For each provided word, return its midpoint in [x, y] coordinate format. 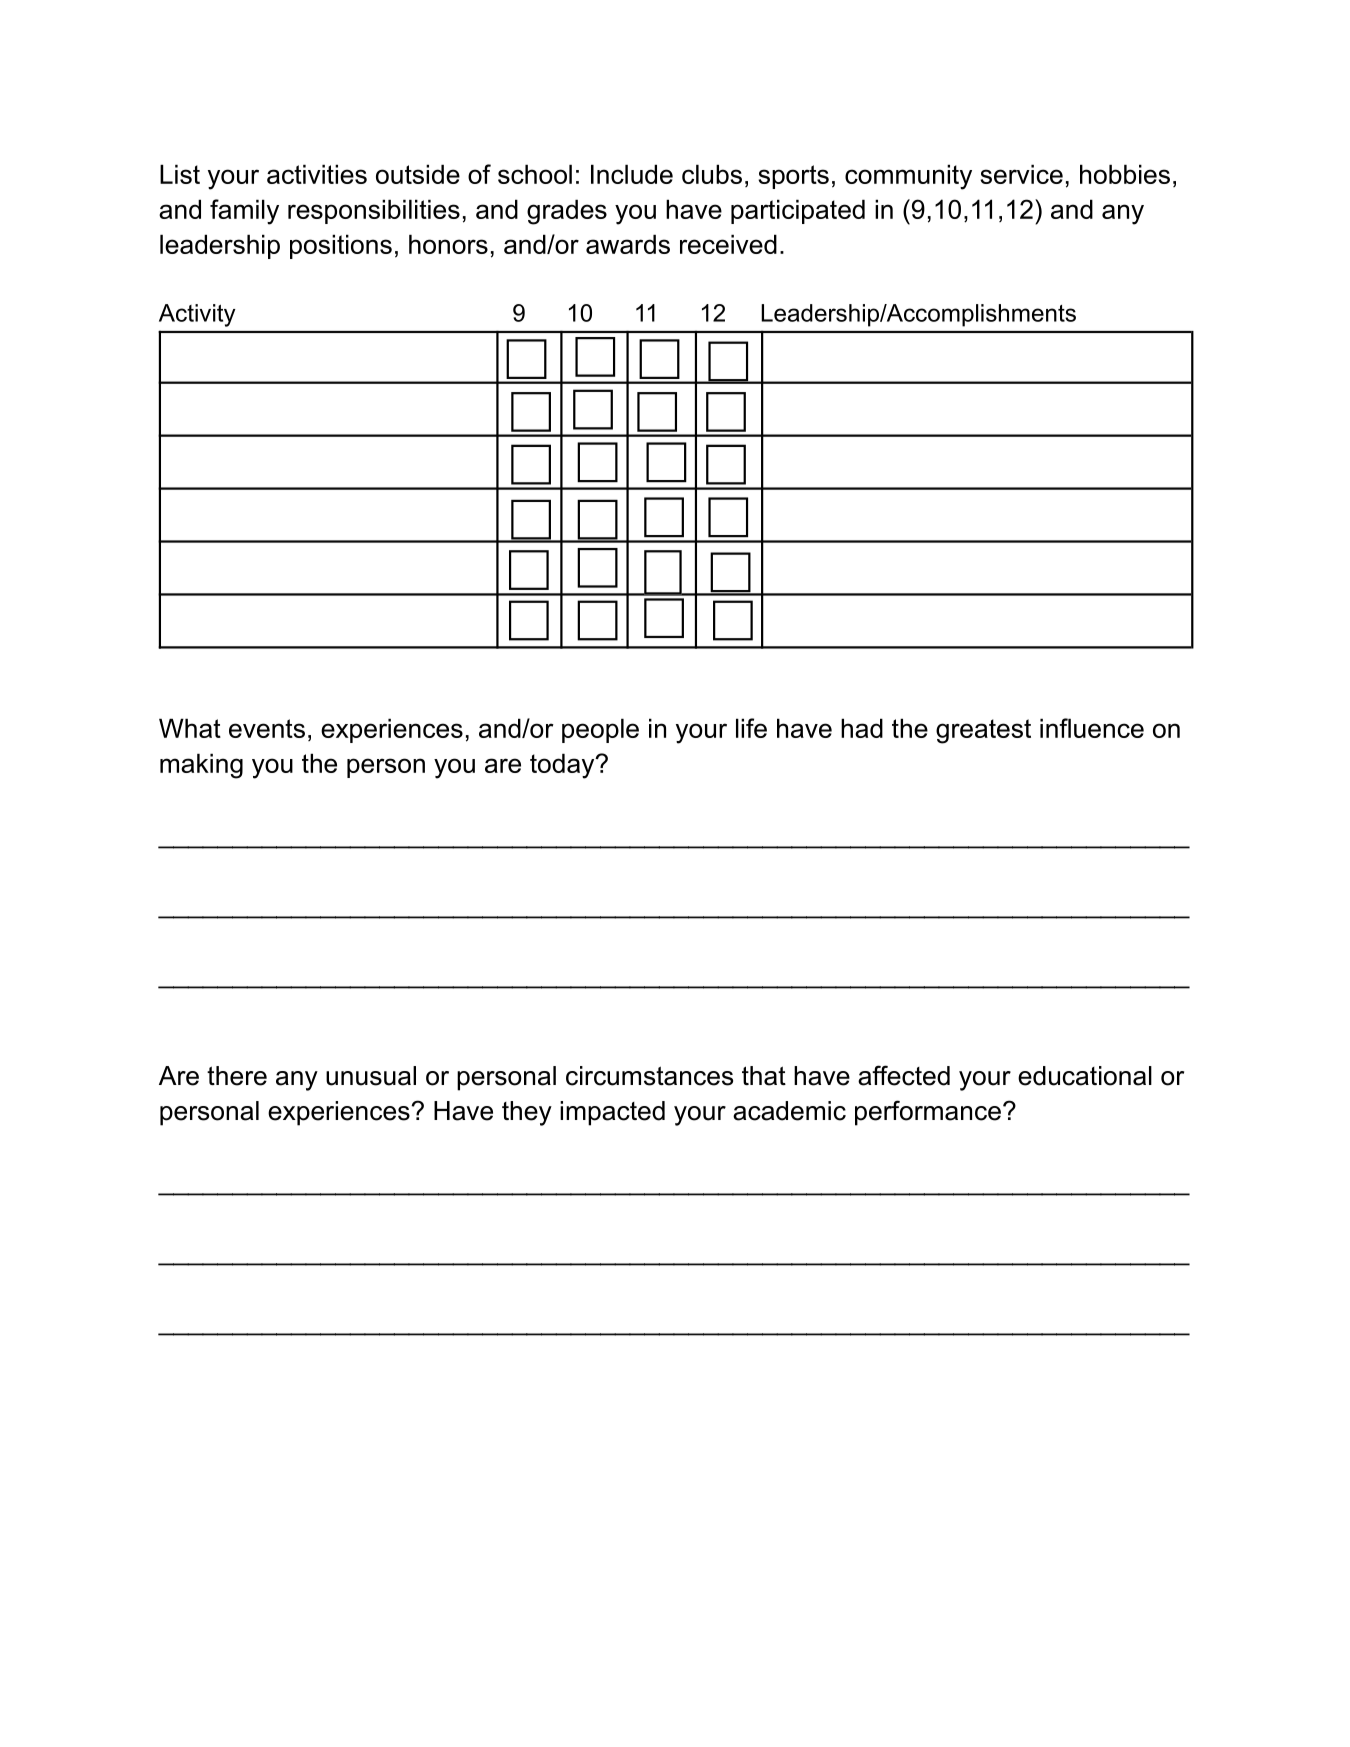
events [267, 728]
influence [1092, 728]
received [728, 244]
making [201, 766]
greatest [983, 731]
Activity [197, 315]
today [563, 766]
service [1021, 174]
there [237, 1076]
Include [632, 174]
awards [628, 244]
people [600, 730]
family [244, 212]
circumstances [649, 1076]
